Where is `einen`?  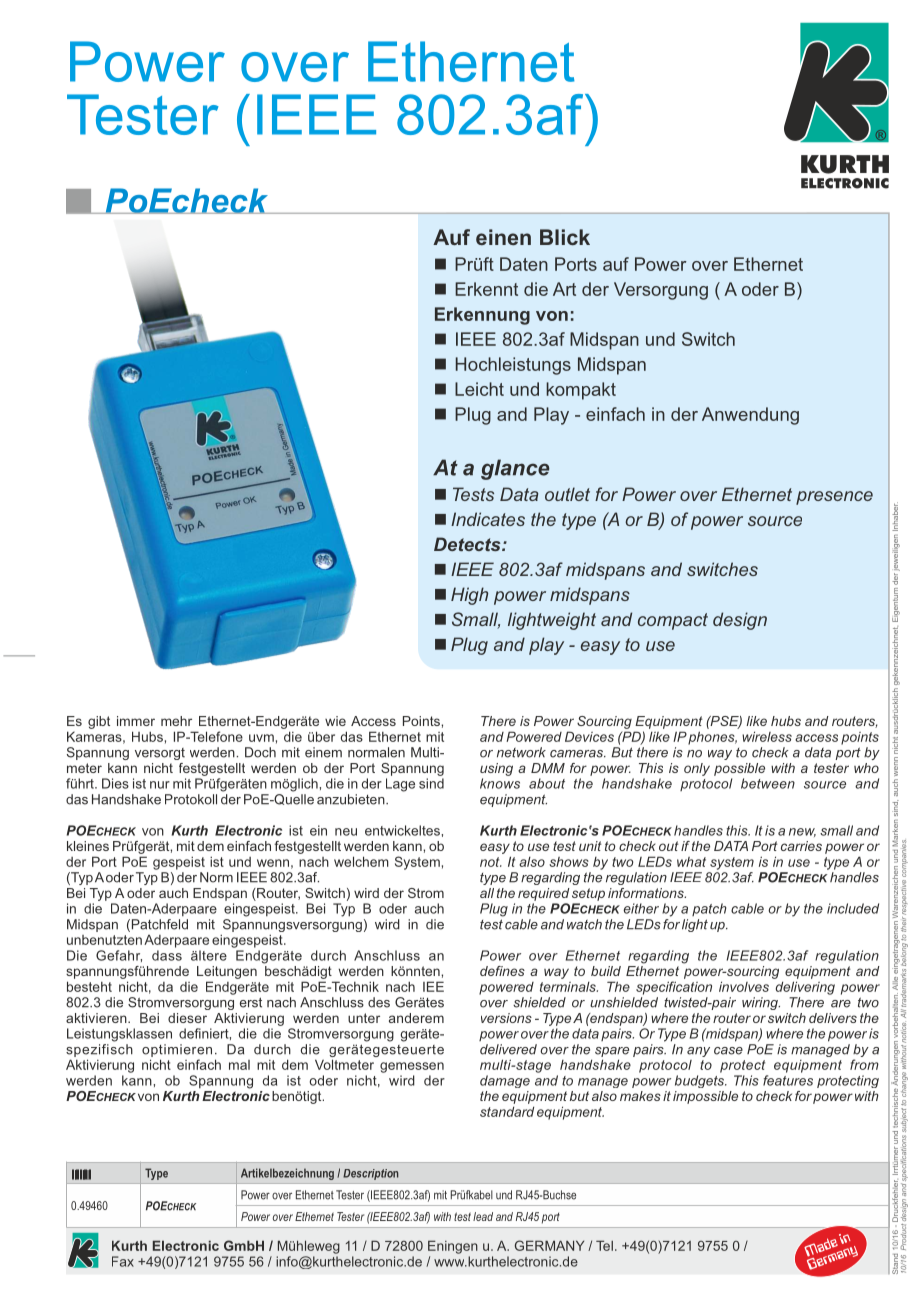
einen is located at coordinates (503, 237).
